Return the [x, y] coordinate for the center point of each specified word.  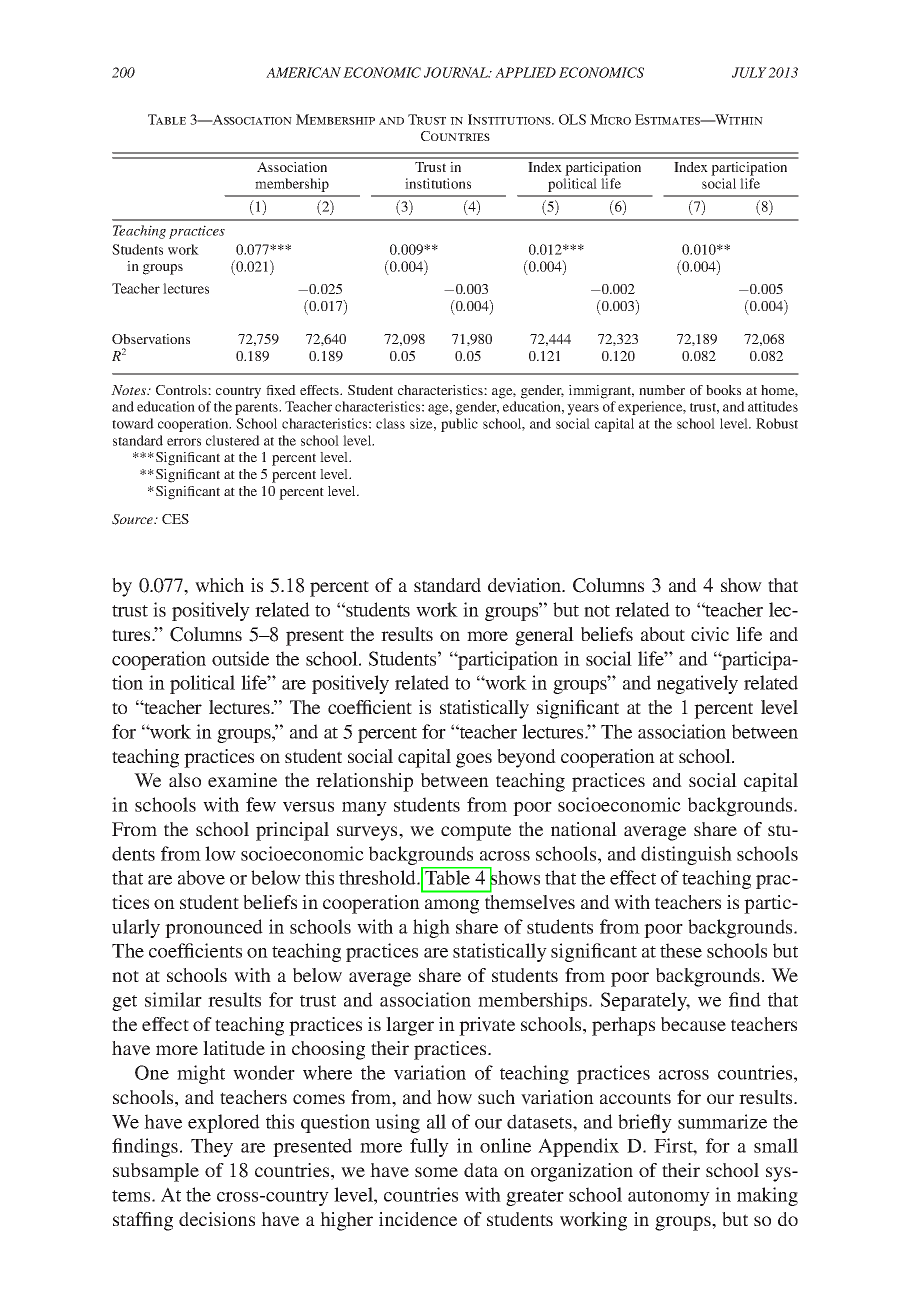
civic [710, 634]
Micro [610, 119]
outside [240, 658]
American [303, 72]
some [436, 1172]
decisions [217, 1219]
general [544, 636]
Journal [457, 72]
